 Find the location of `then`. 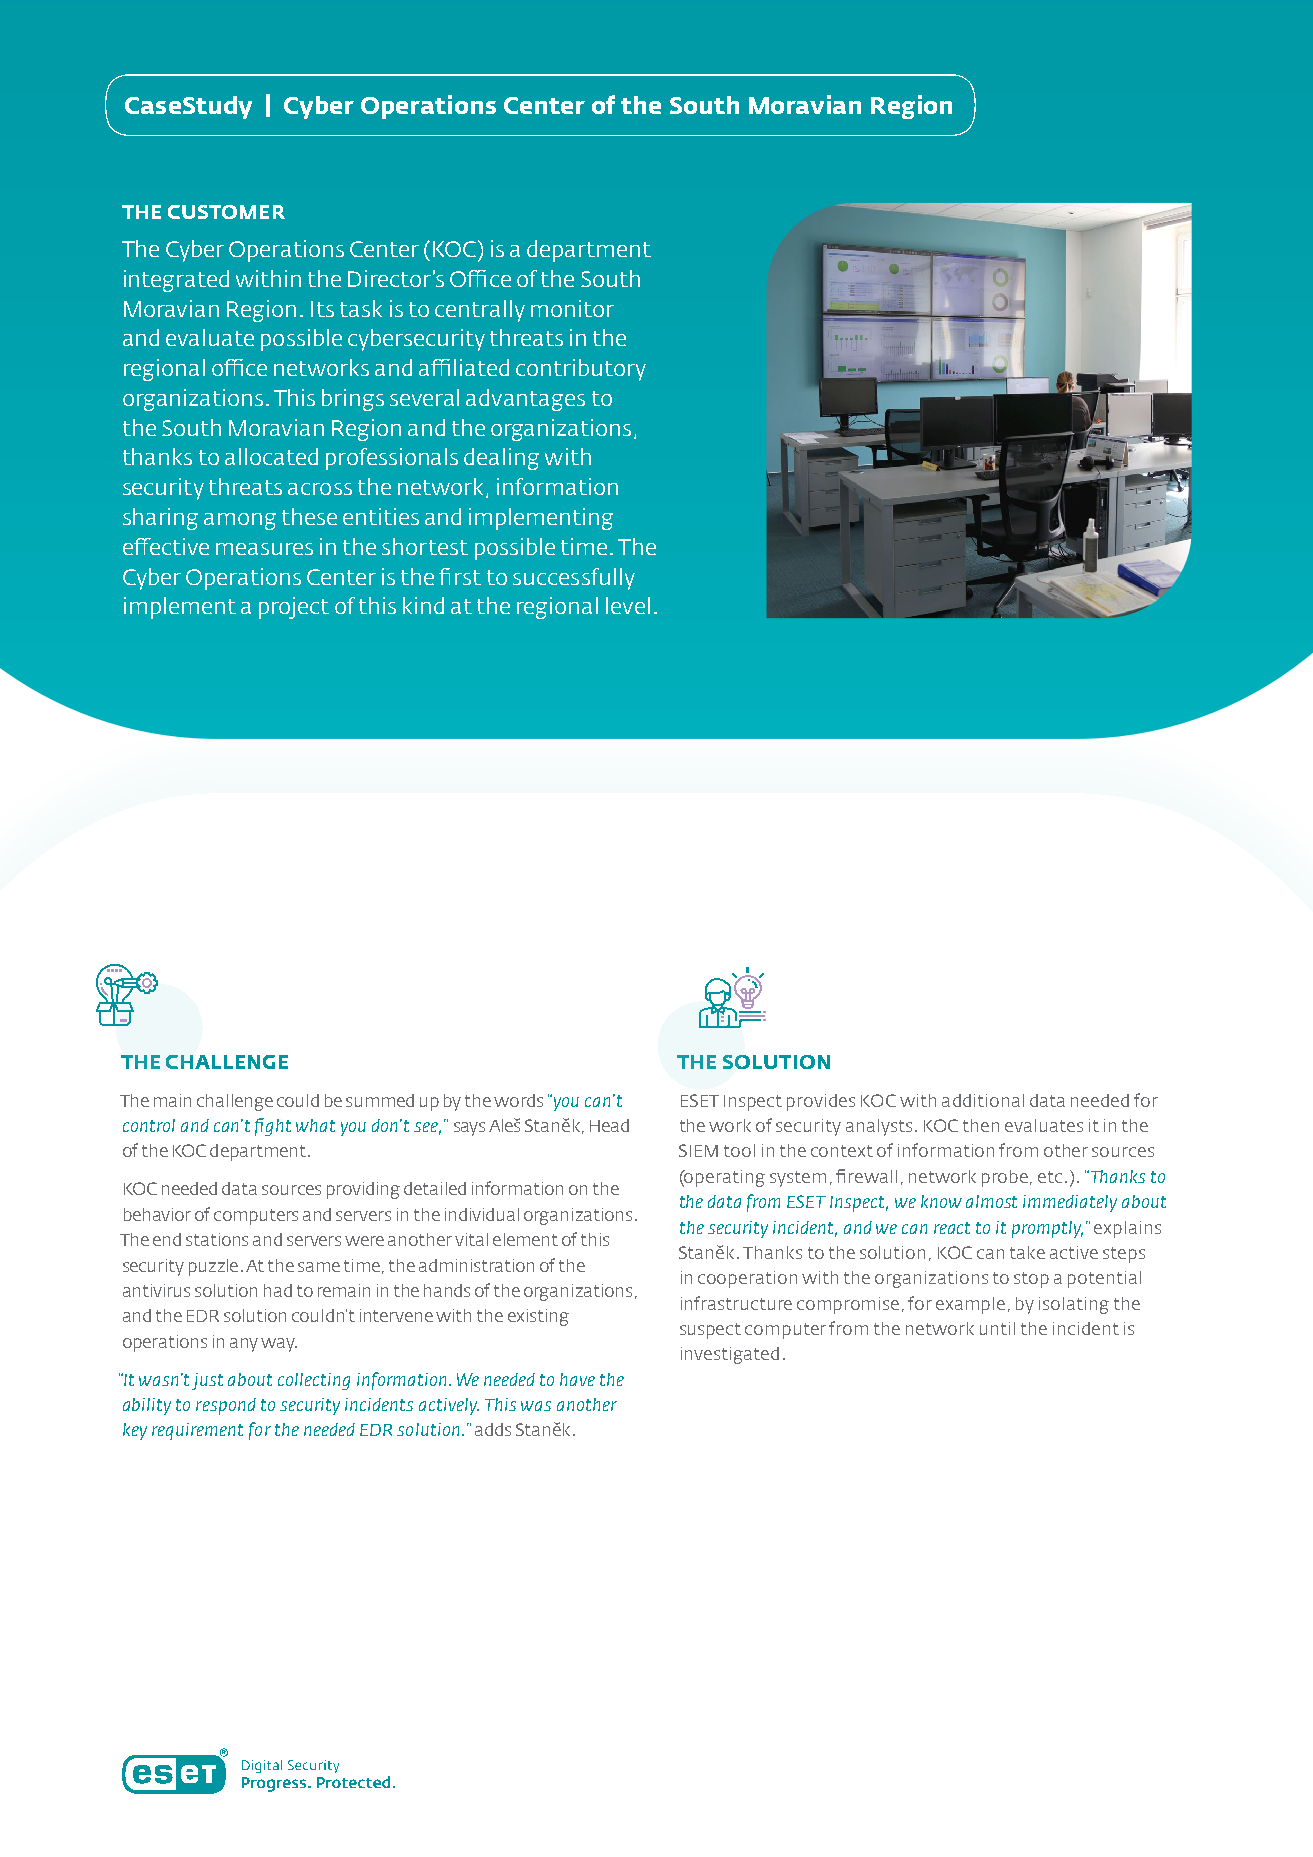

then is located at coordinates (981, 1125).
